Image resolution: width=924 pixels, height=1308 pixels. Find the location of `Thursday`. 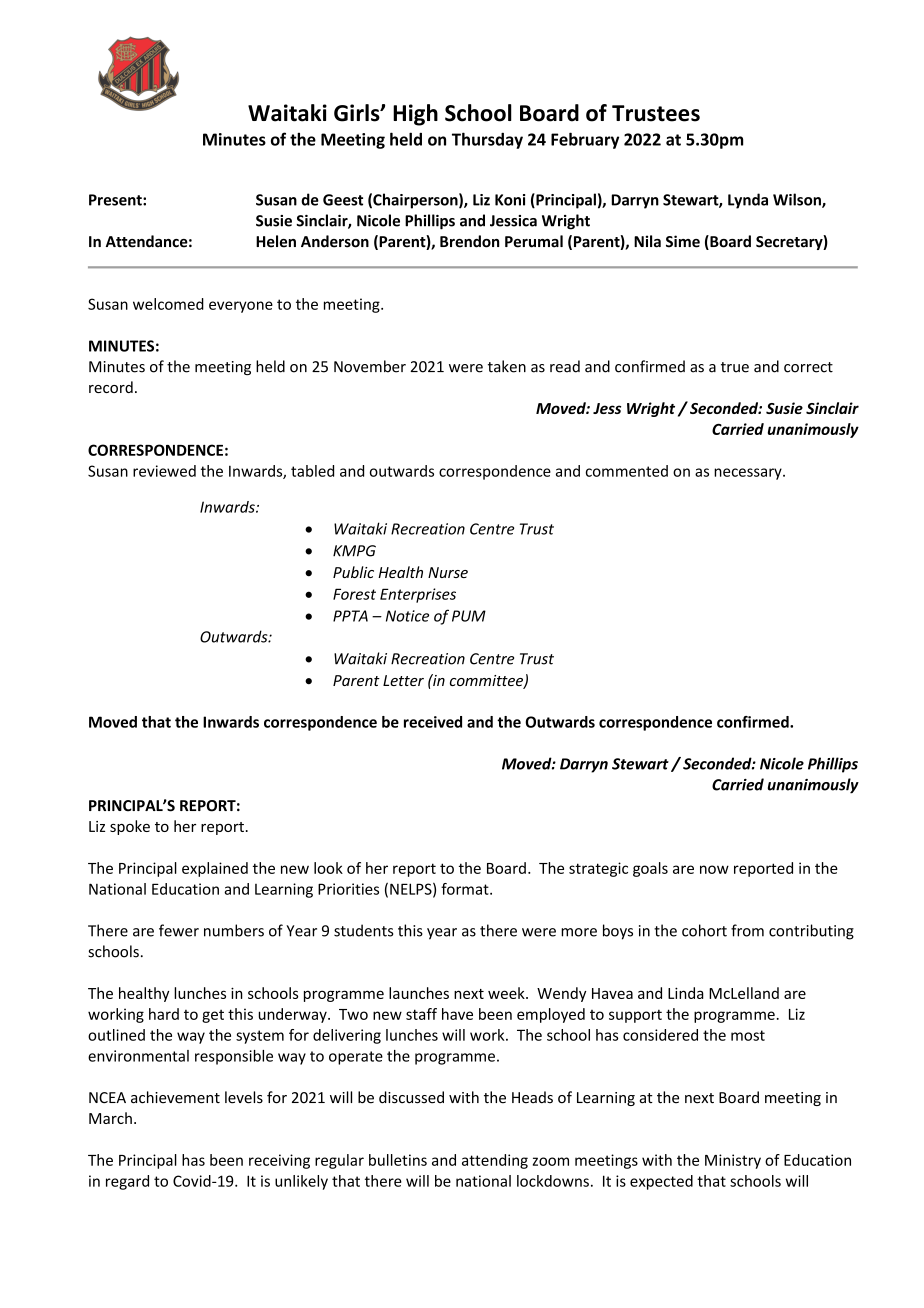

Thursday is located at coordinates (487, 140).
